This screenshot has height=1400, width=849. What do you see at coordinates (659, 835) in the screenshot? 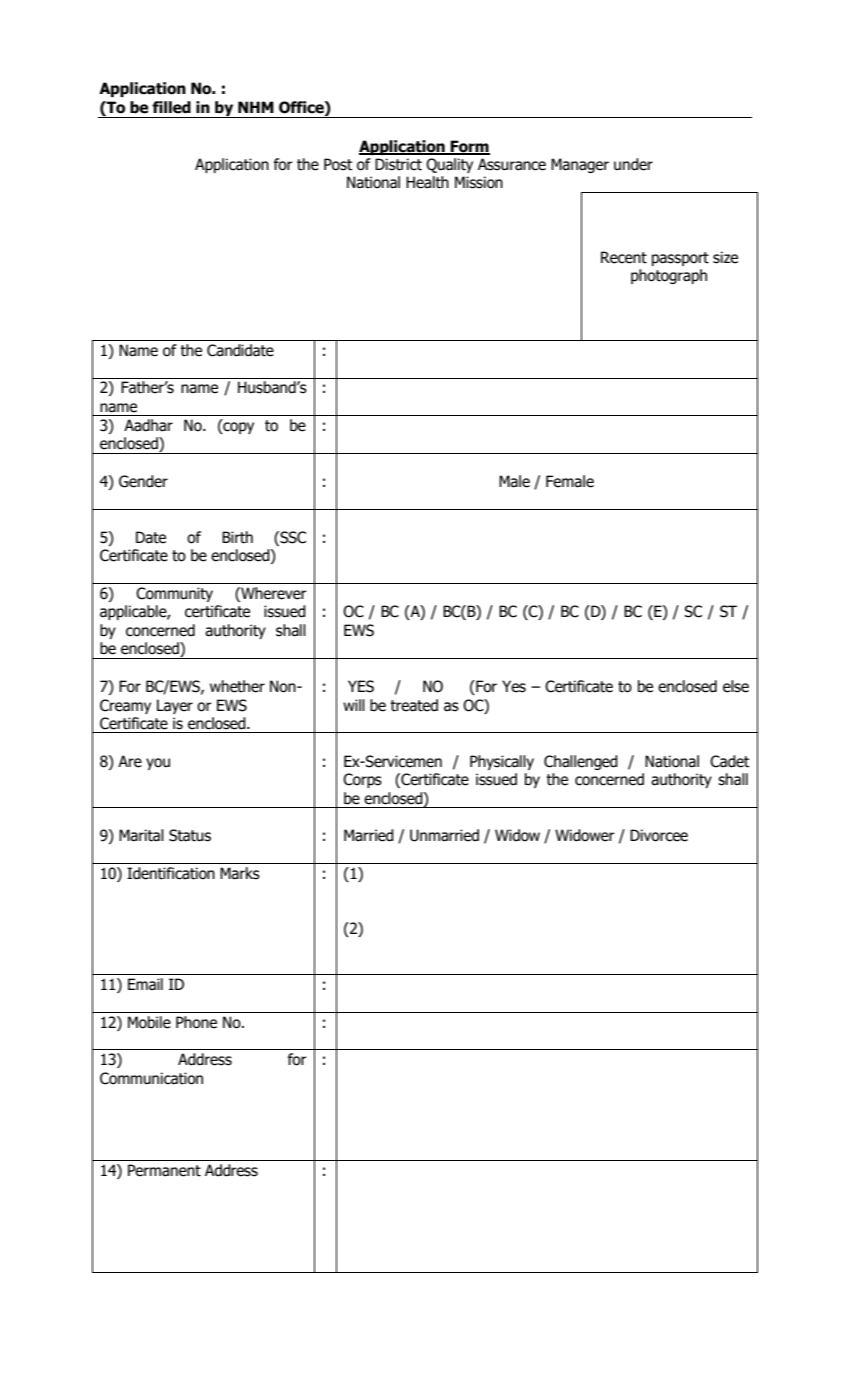
I see `Divorcee` at bounding box center [659, 835].
